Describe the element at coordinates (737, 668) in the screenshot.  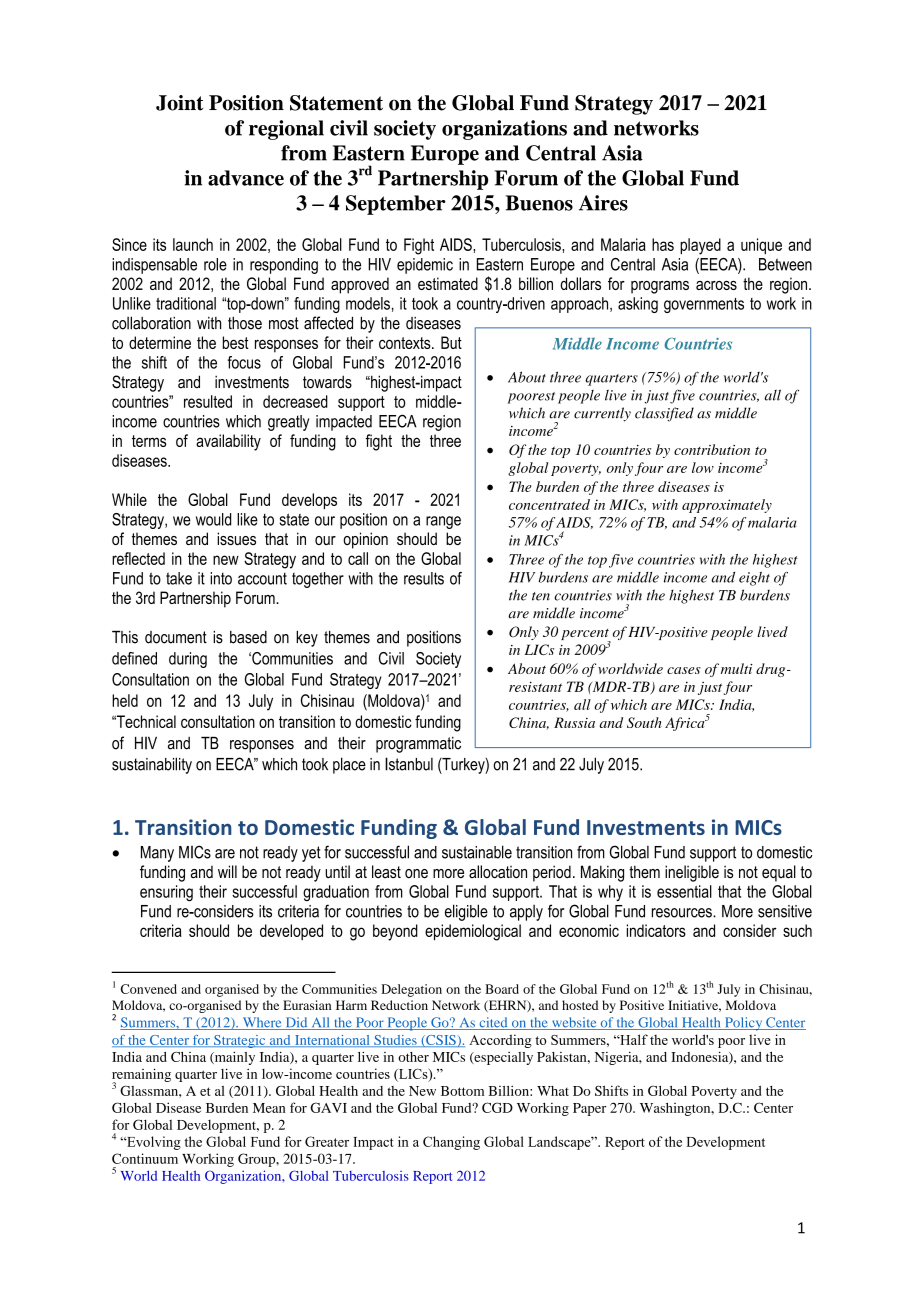
I see `multi` at that location.
